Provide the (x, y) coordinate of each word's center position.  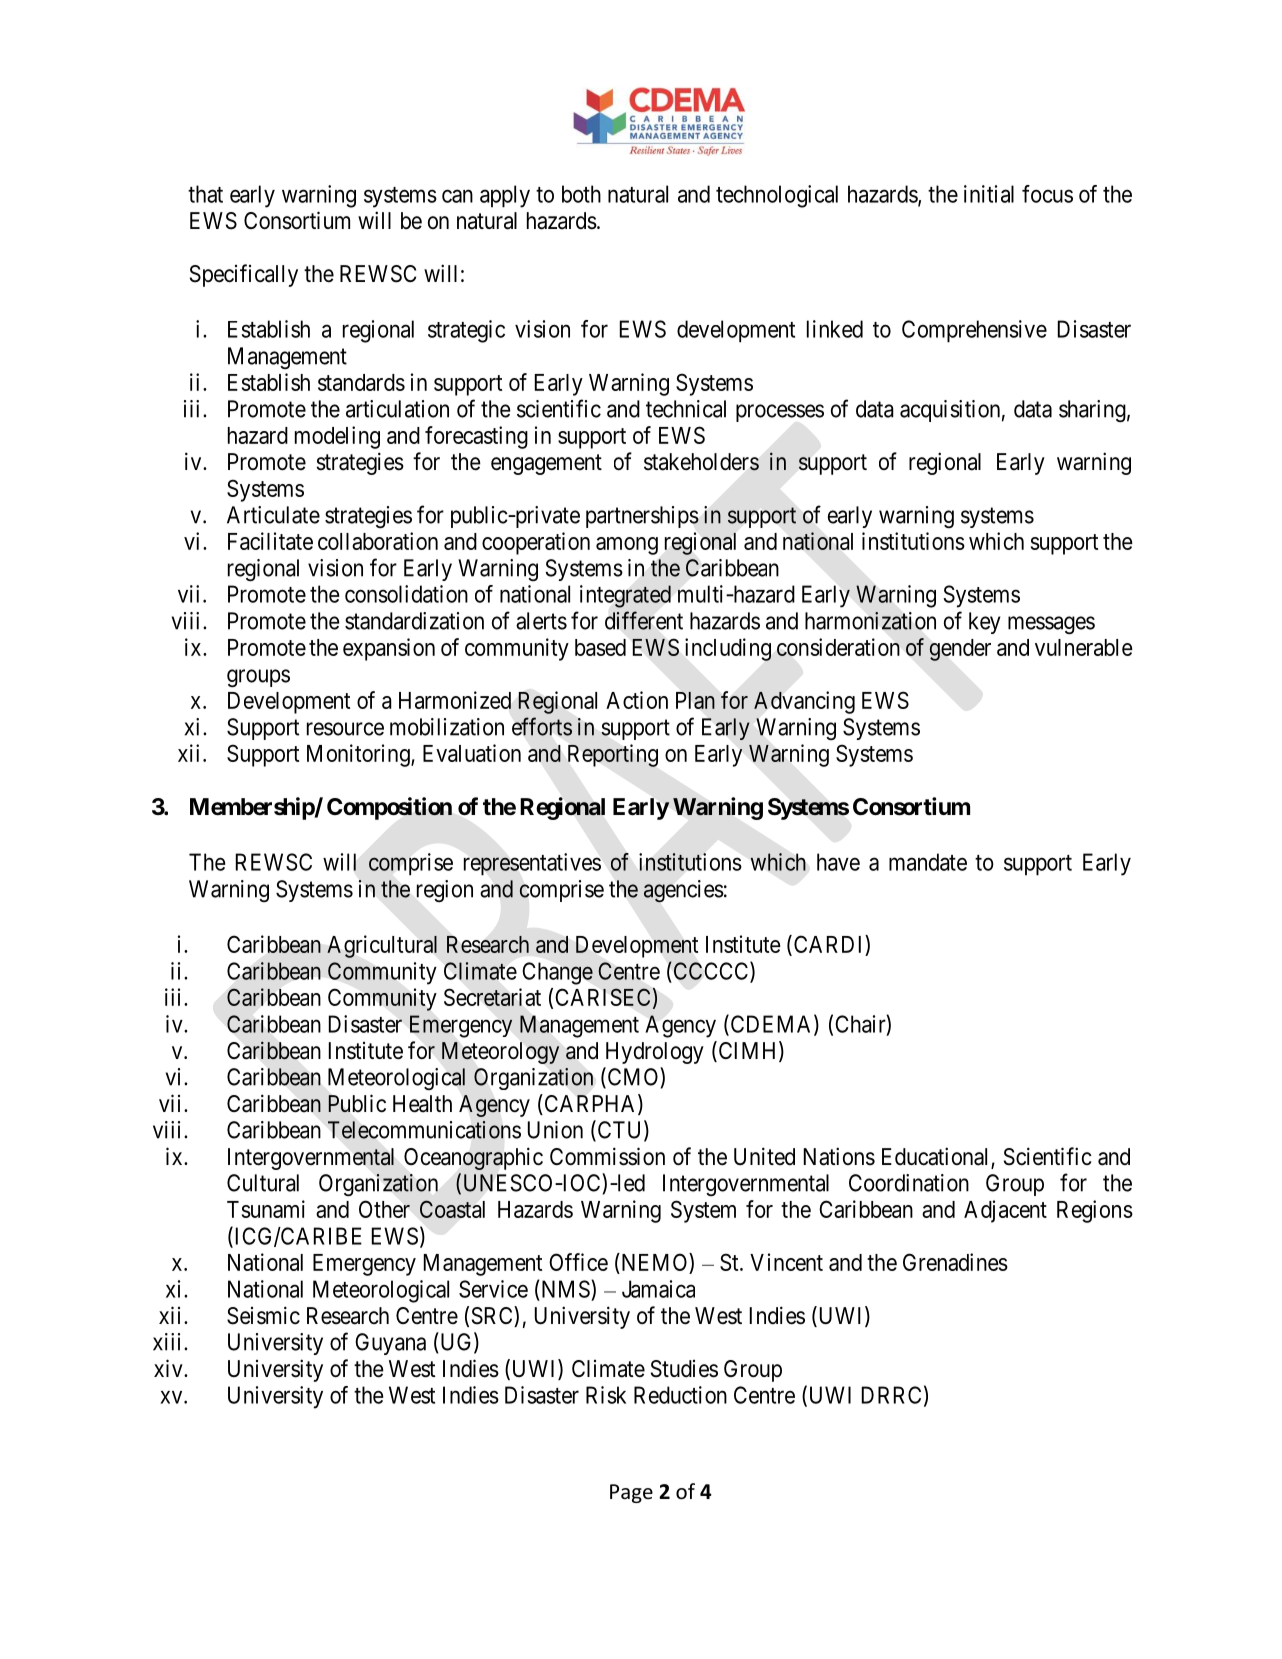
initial (989, 194)
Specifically (244, 275)
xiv (169, 1368)
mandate (928, 862)
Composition (389, 808)
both (581, 194)
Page (631, 1493)
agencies (684, 891)
